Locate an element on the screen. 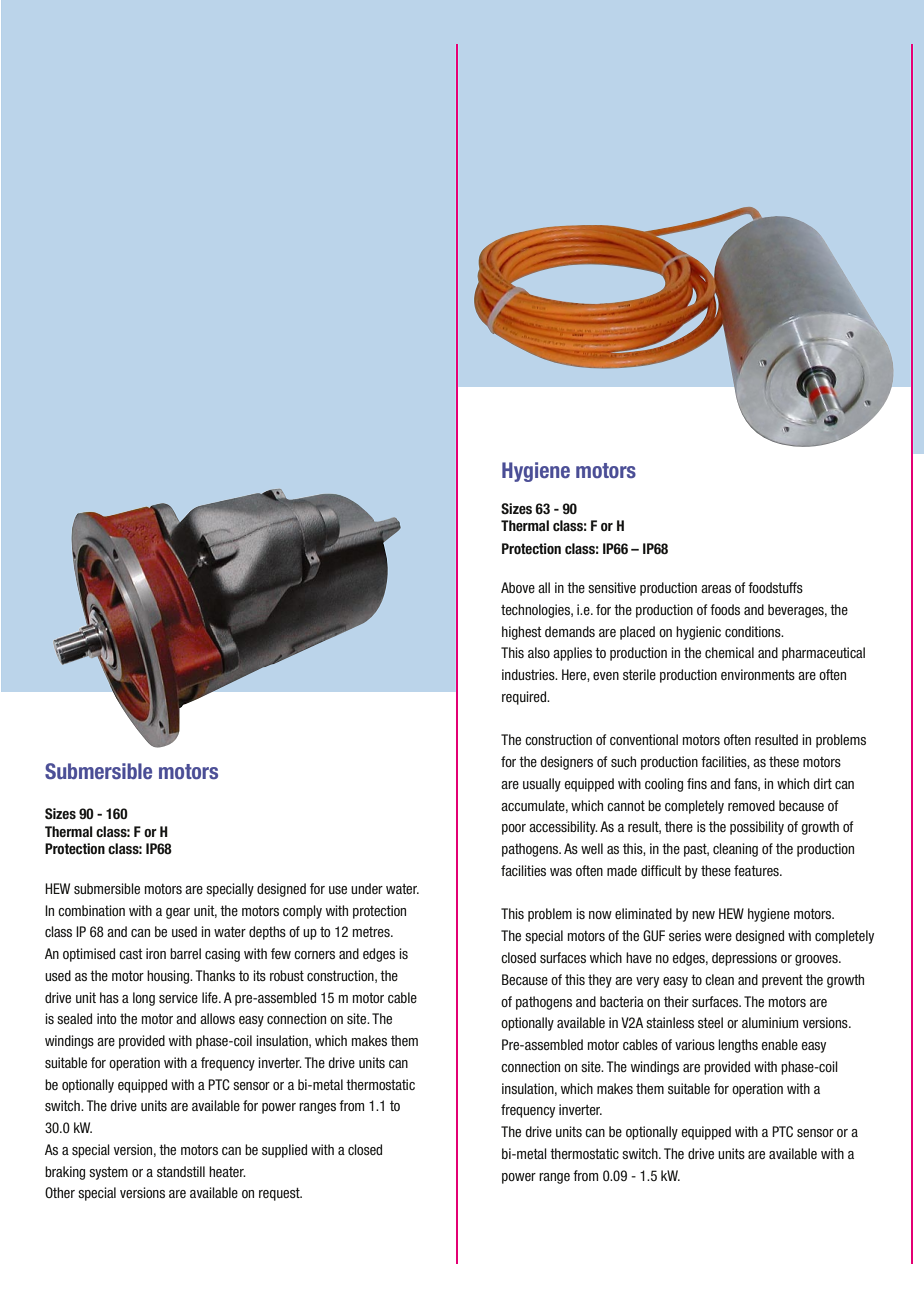 This screenshot has height=1308, width=924. features is located at coordinates (757, 870).
